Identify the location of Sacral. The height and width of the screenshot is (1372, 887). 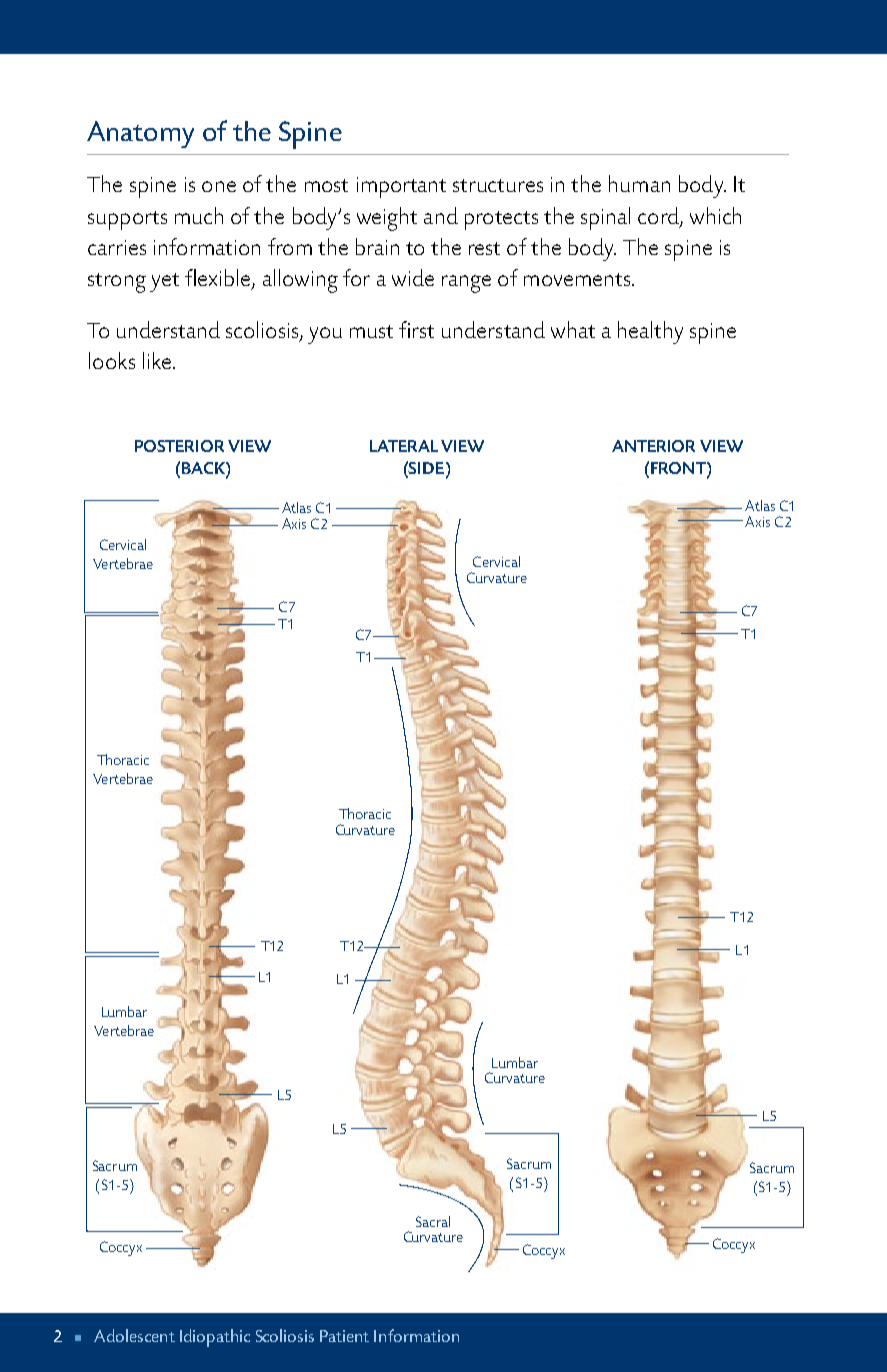
(433, 1221).
